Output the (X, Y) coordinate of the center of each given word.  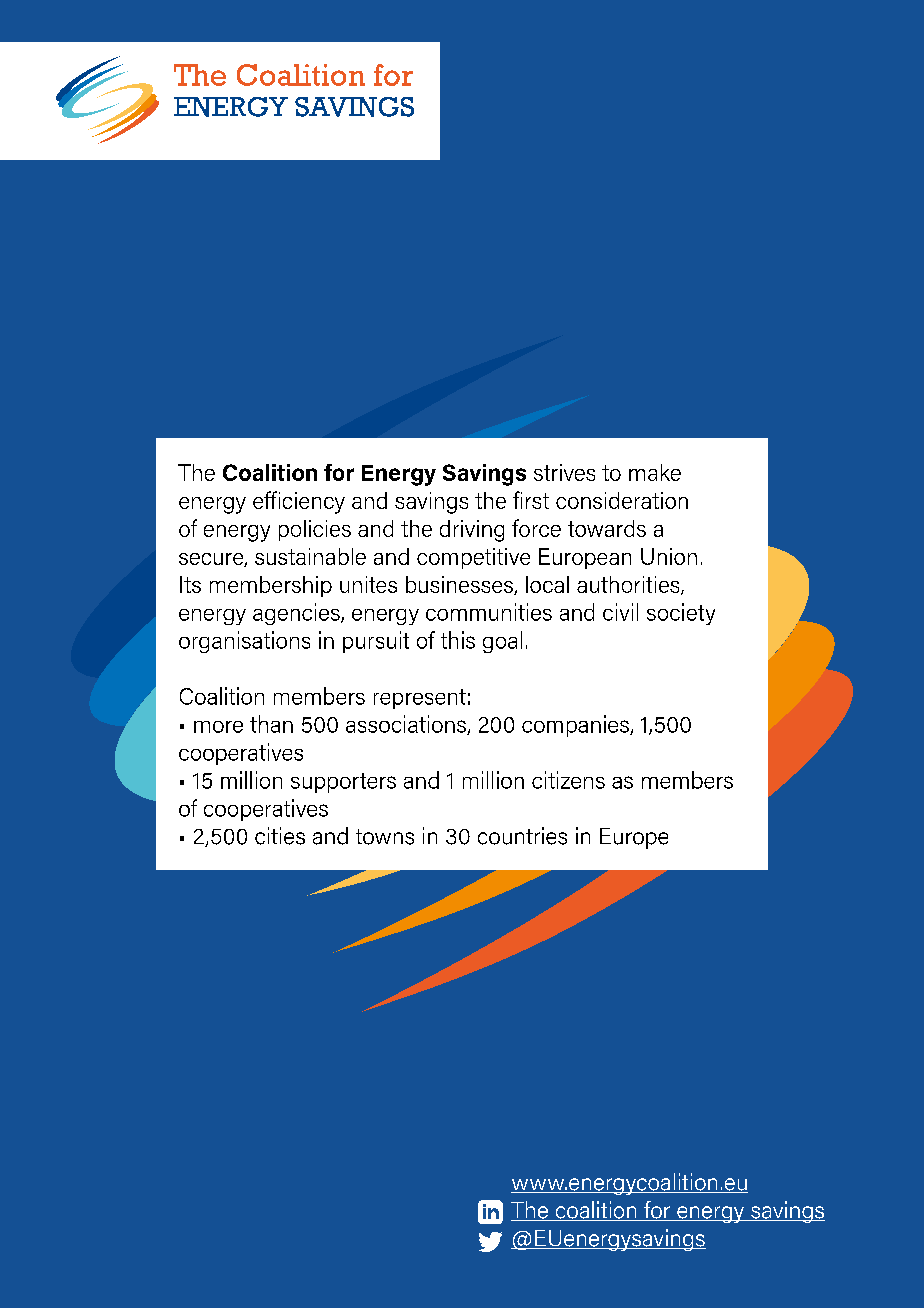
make (655, 472)
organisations (244, 642)
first (531, 500)
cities (280, 836)
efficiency (299, 502)
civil (620, 612)
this (458, 640)
